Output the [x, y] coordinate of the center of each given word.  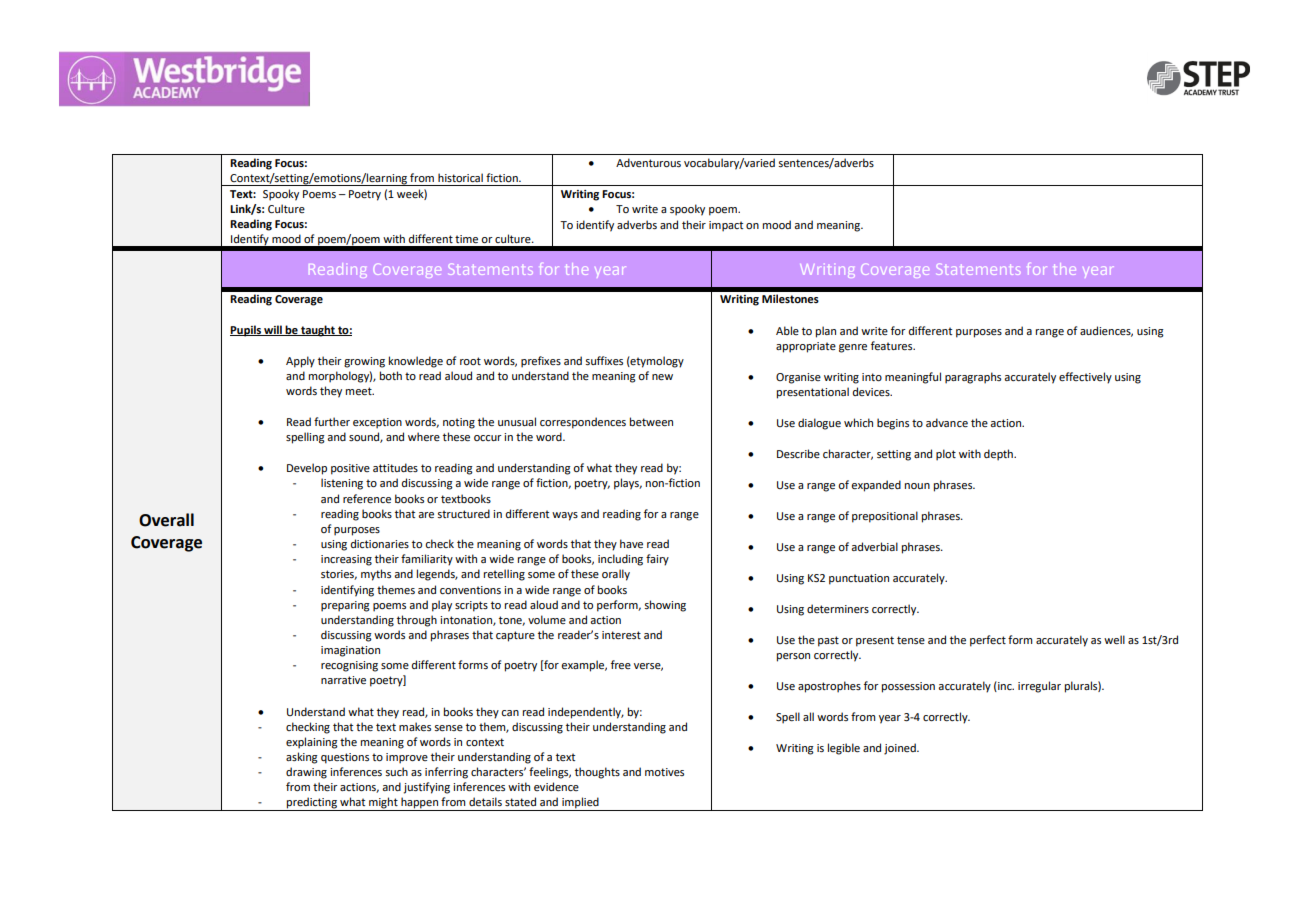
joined [901, 749]
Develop [307, 469]
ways [565, 516]
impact [726, 226]
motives [664, 772]
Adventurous [648, 162]
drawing [306, 773]
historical [460, 177]
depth [999, 455]
